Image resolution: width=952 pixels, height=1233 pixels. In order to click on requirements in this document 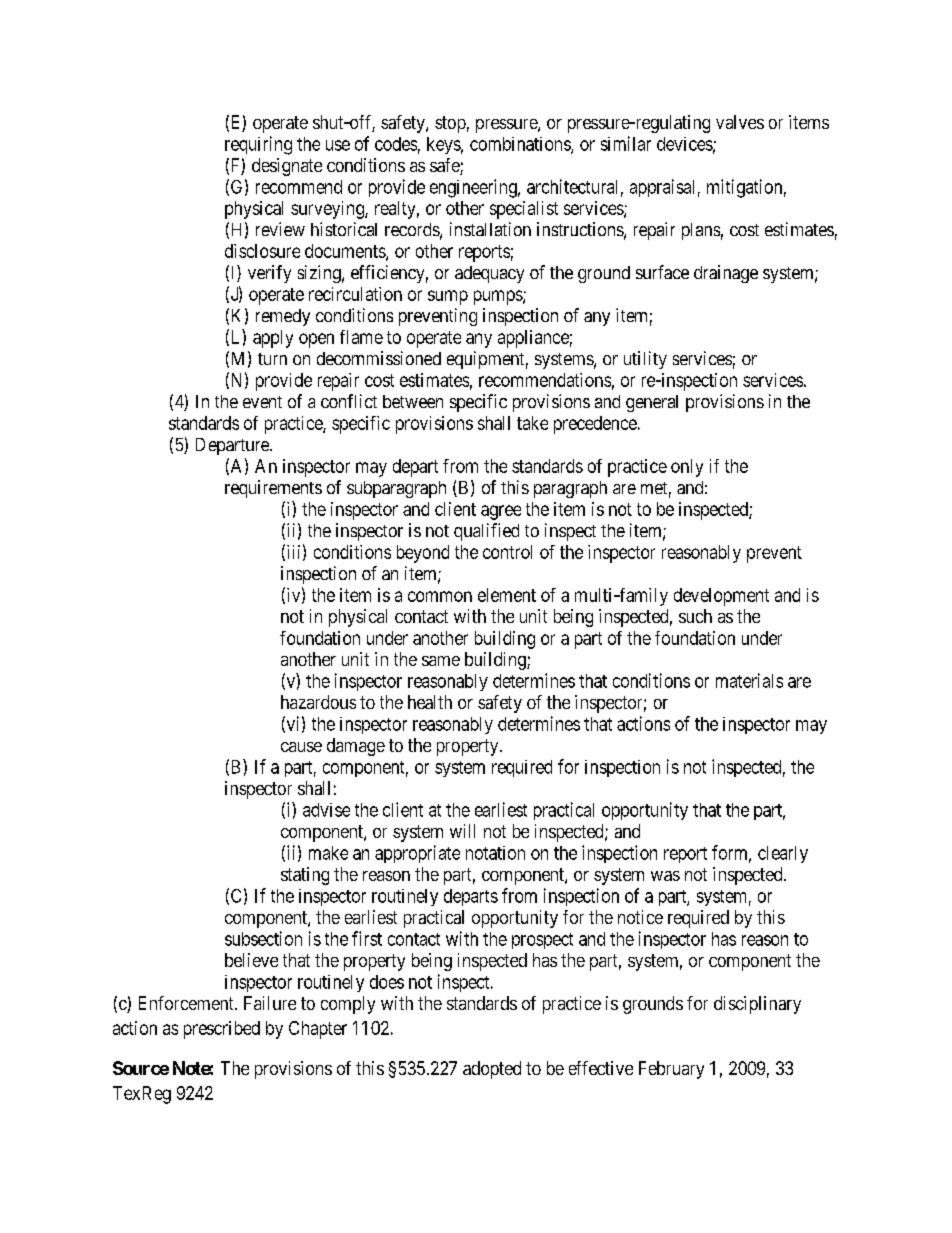, I will do `click(273, 489)`.
